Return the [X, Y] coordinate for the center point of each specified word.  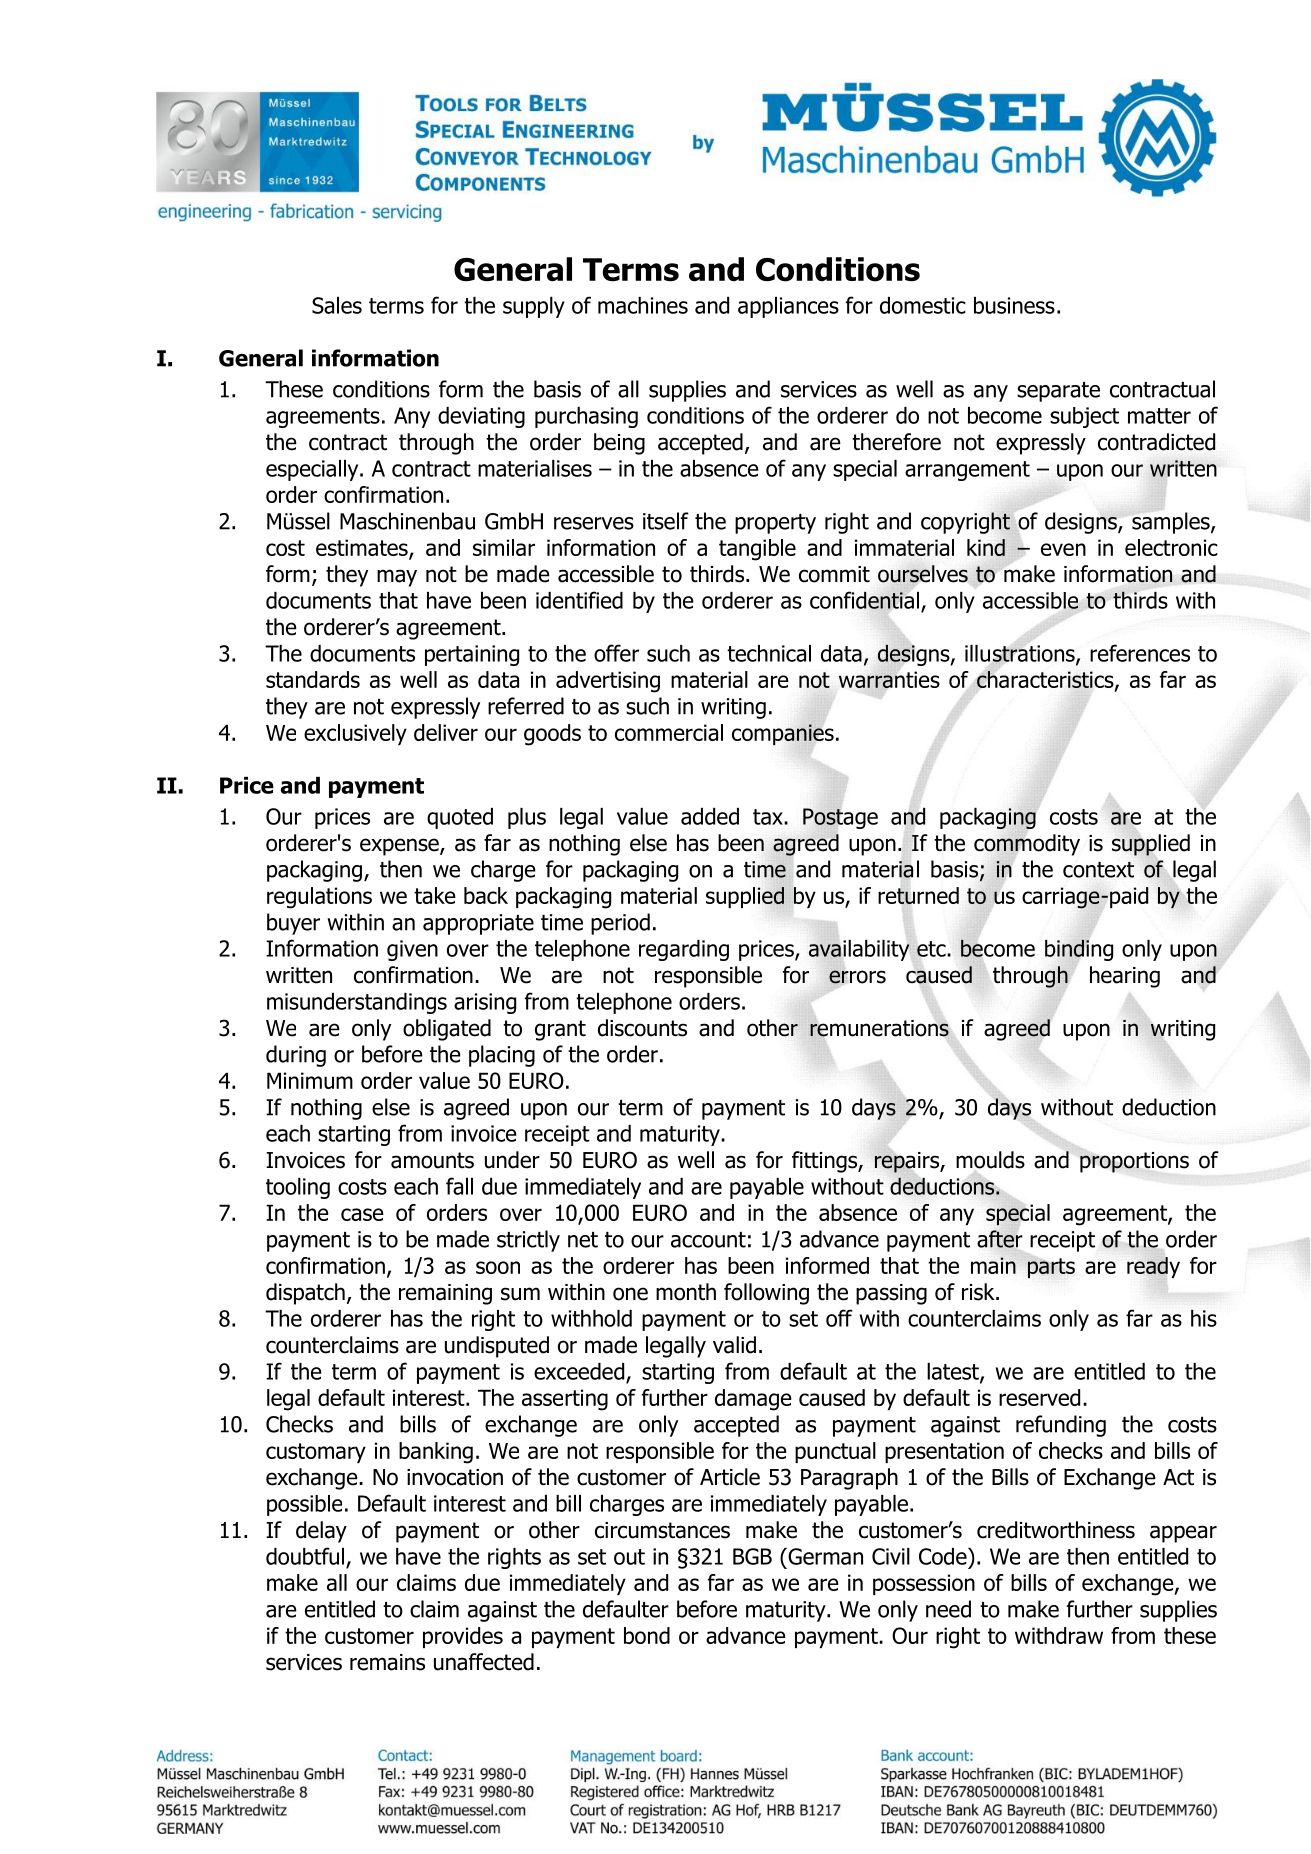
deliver [446, 732]
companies [783, 734]
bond [647, 1635]
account [708, 1240]
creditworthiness [1056, 1530]
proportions [1134, 1162]
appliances [788, 307]
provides [463, 1637]
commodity [1027, 845]
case [362, 1214]
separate [1058, 392]
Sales [337, 305]
